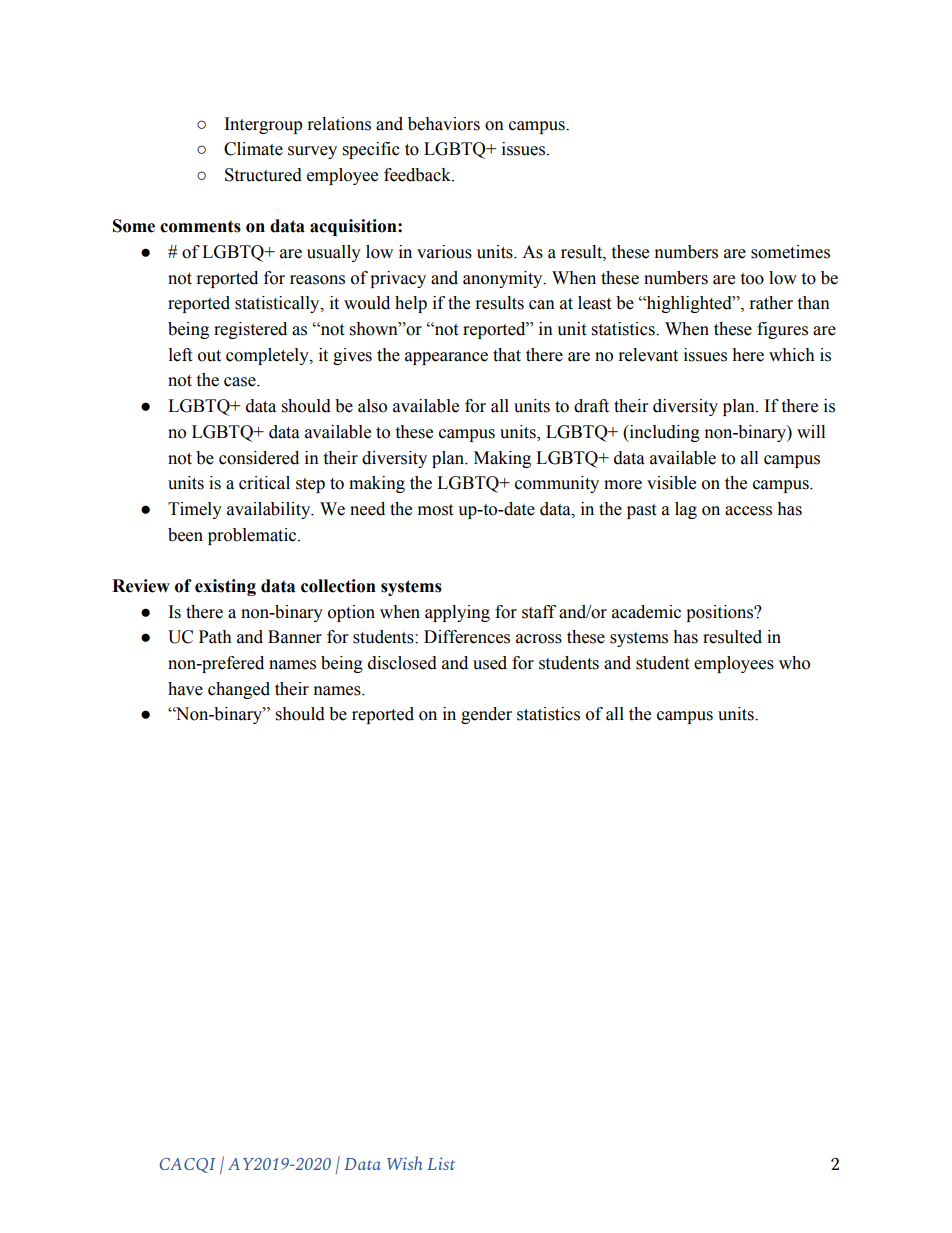 Image resolution: width=952 pixels, height=1233 pixels. What do you see at coordinates (752, 279) in the document?
I see `too` at bounding box center [752, 279].
